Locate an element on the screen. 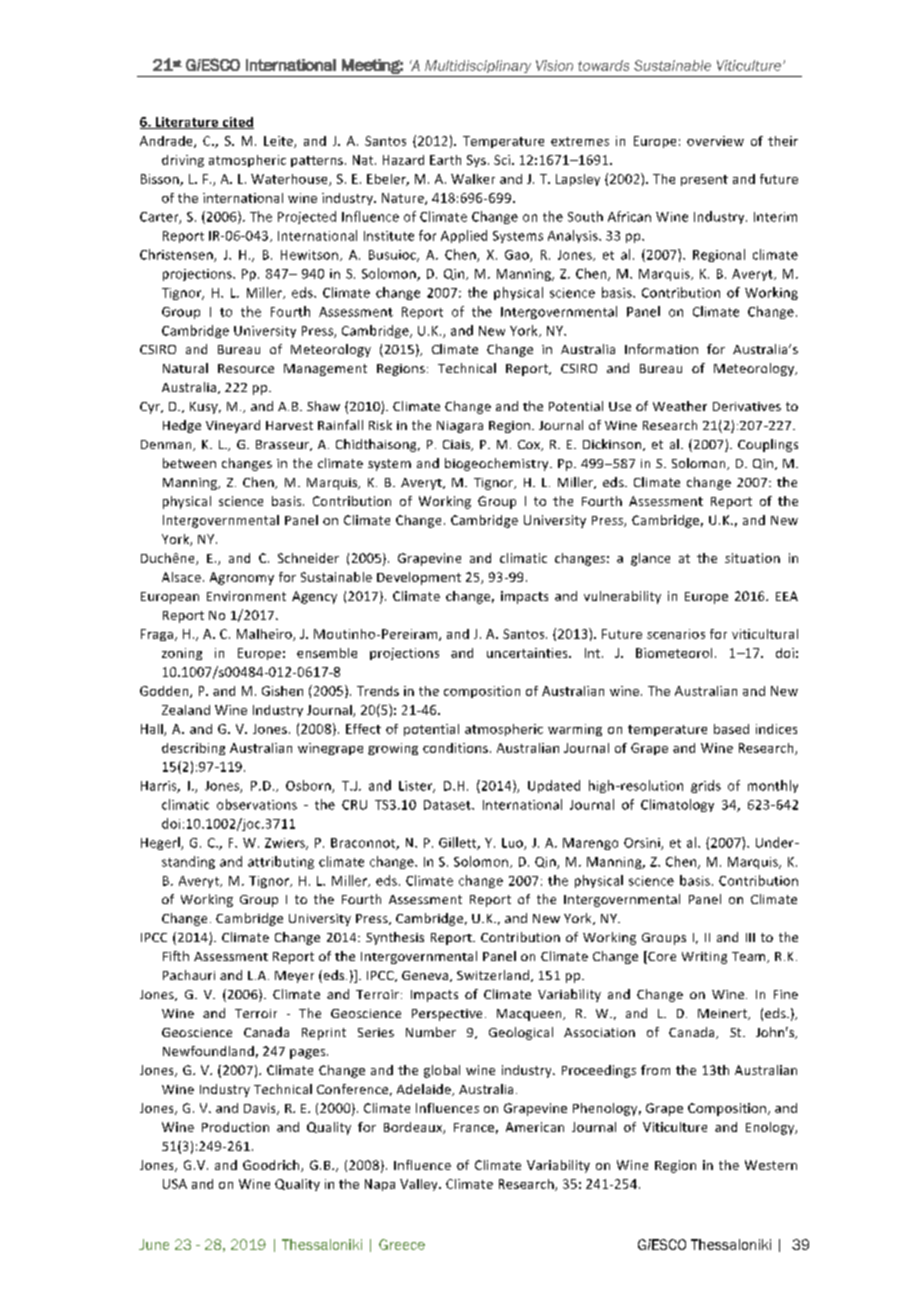 This screenshot has width=924, height=1308. scenarios is located at coordinates (676, 634).
